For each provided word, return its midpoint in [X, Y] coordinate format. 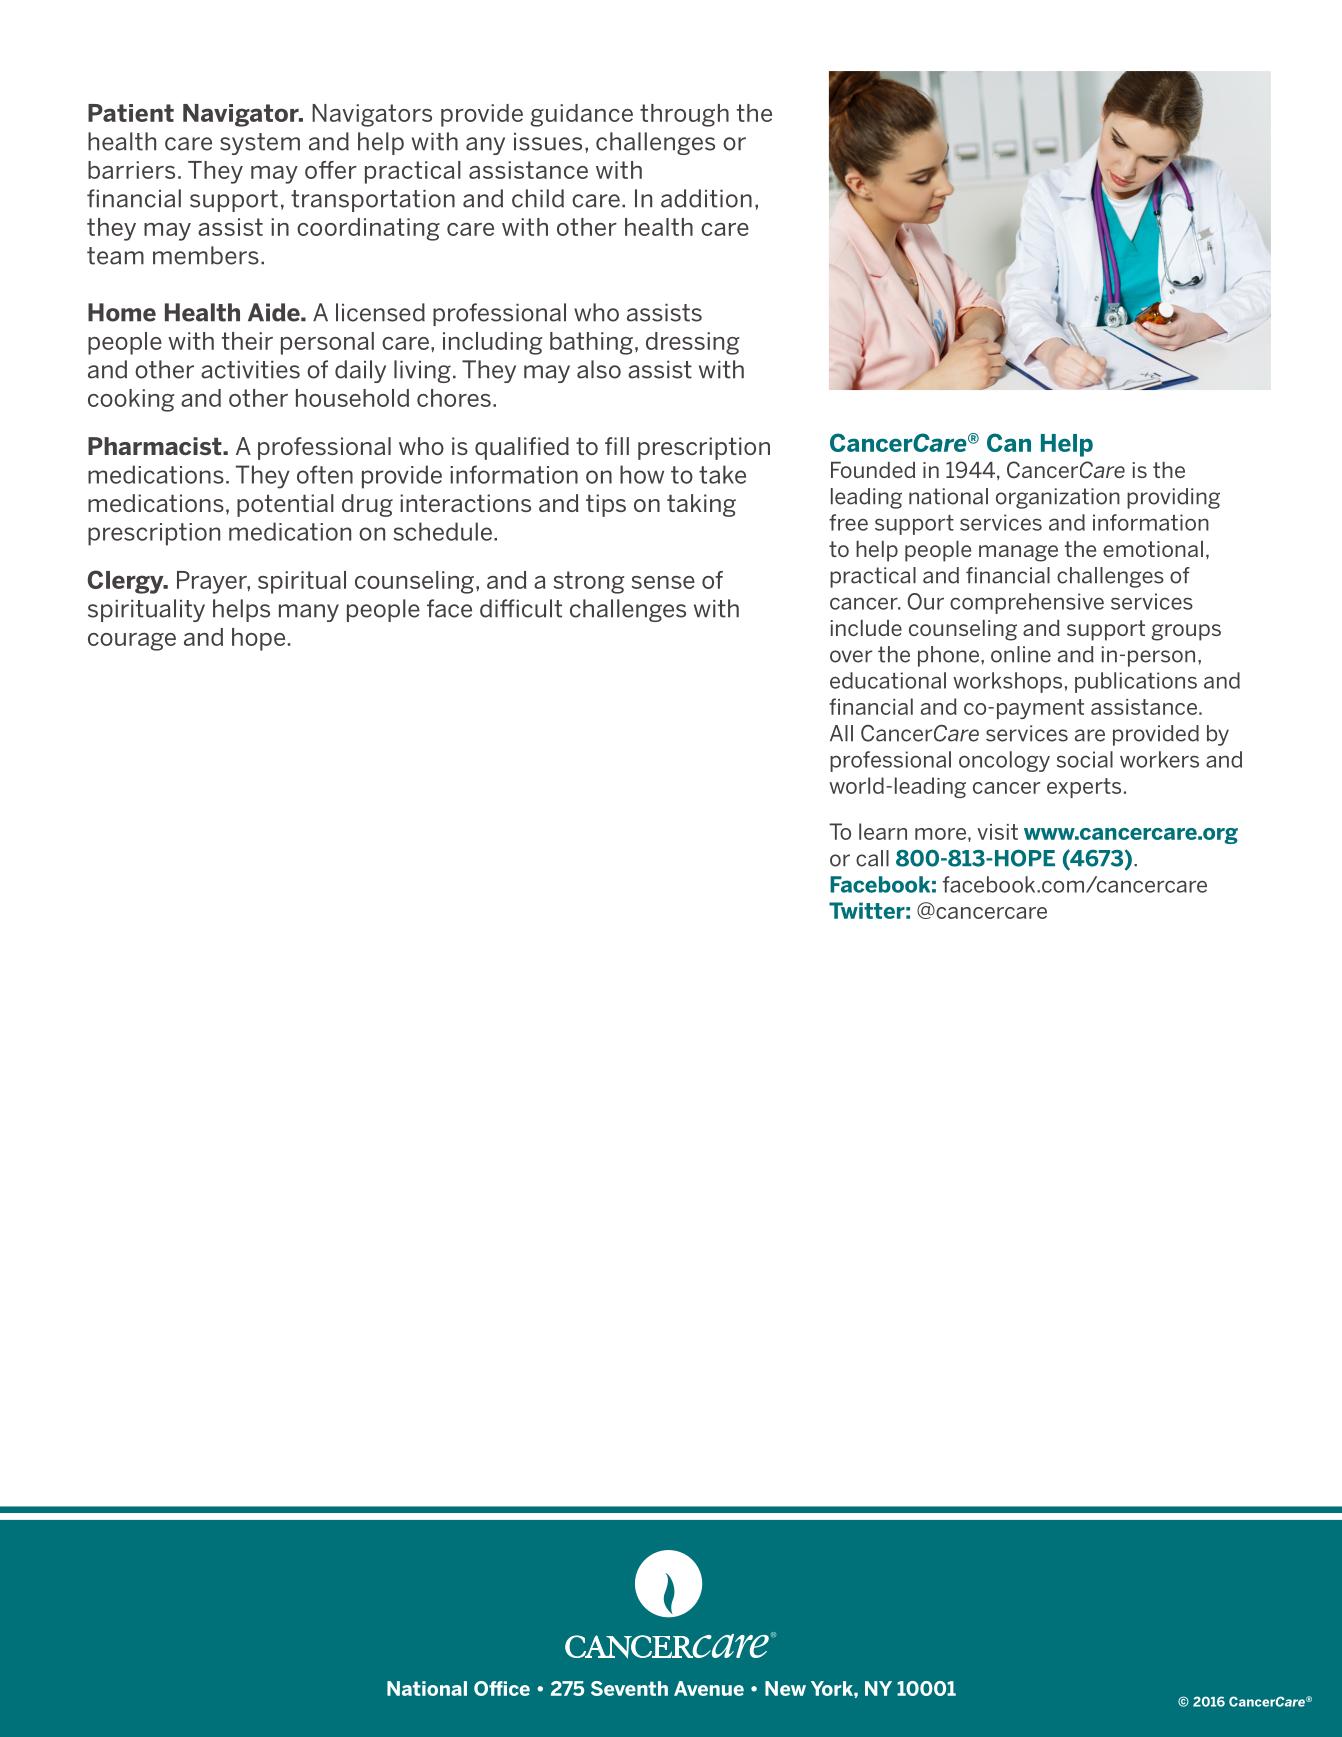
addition [706, 198]
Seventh [629, 1688]
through [684, 115]
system [260, 144]
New [785, 1688]
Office [502, 1688]
